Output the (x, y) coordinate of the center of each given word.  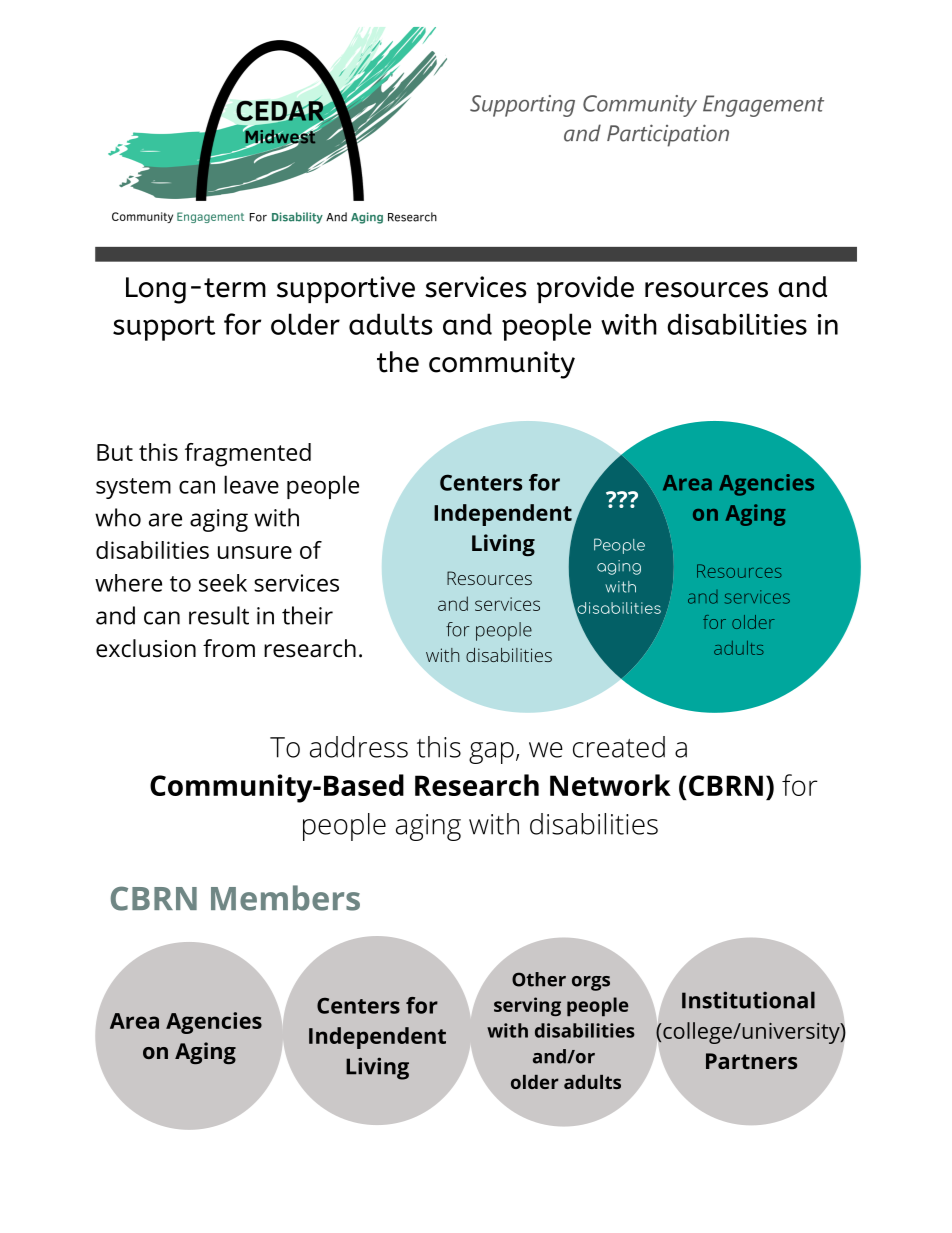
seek (223, 583)
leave (251, 484)
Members (285, 898)
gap (491, 753)
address (359, 747)
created (619, 747)
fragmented (248, 455)
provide (585, 289)
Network (610, 785)
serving (527, 1006)
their (307, 615)
